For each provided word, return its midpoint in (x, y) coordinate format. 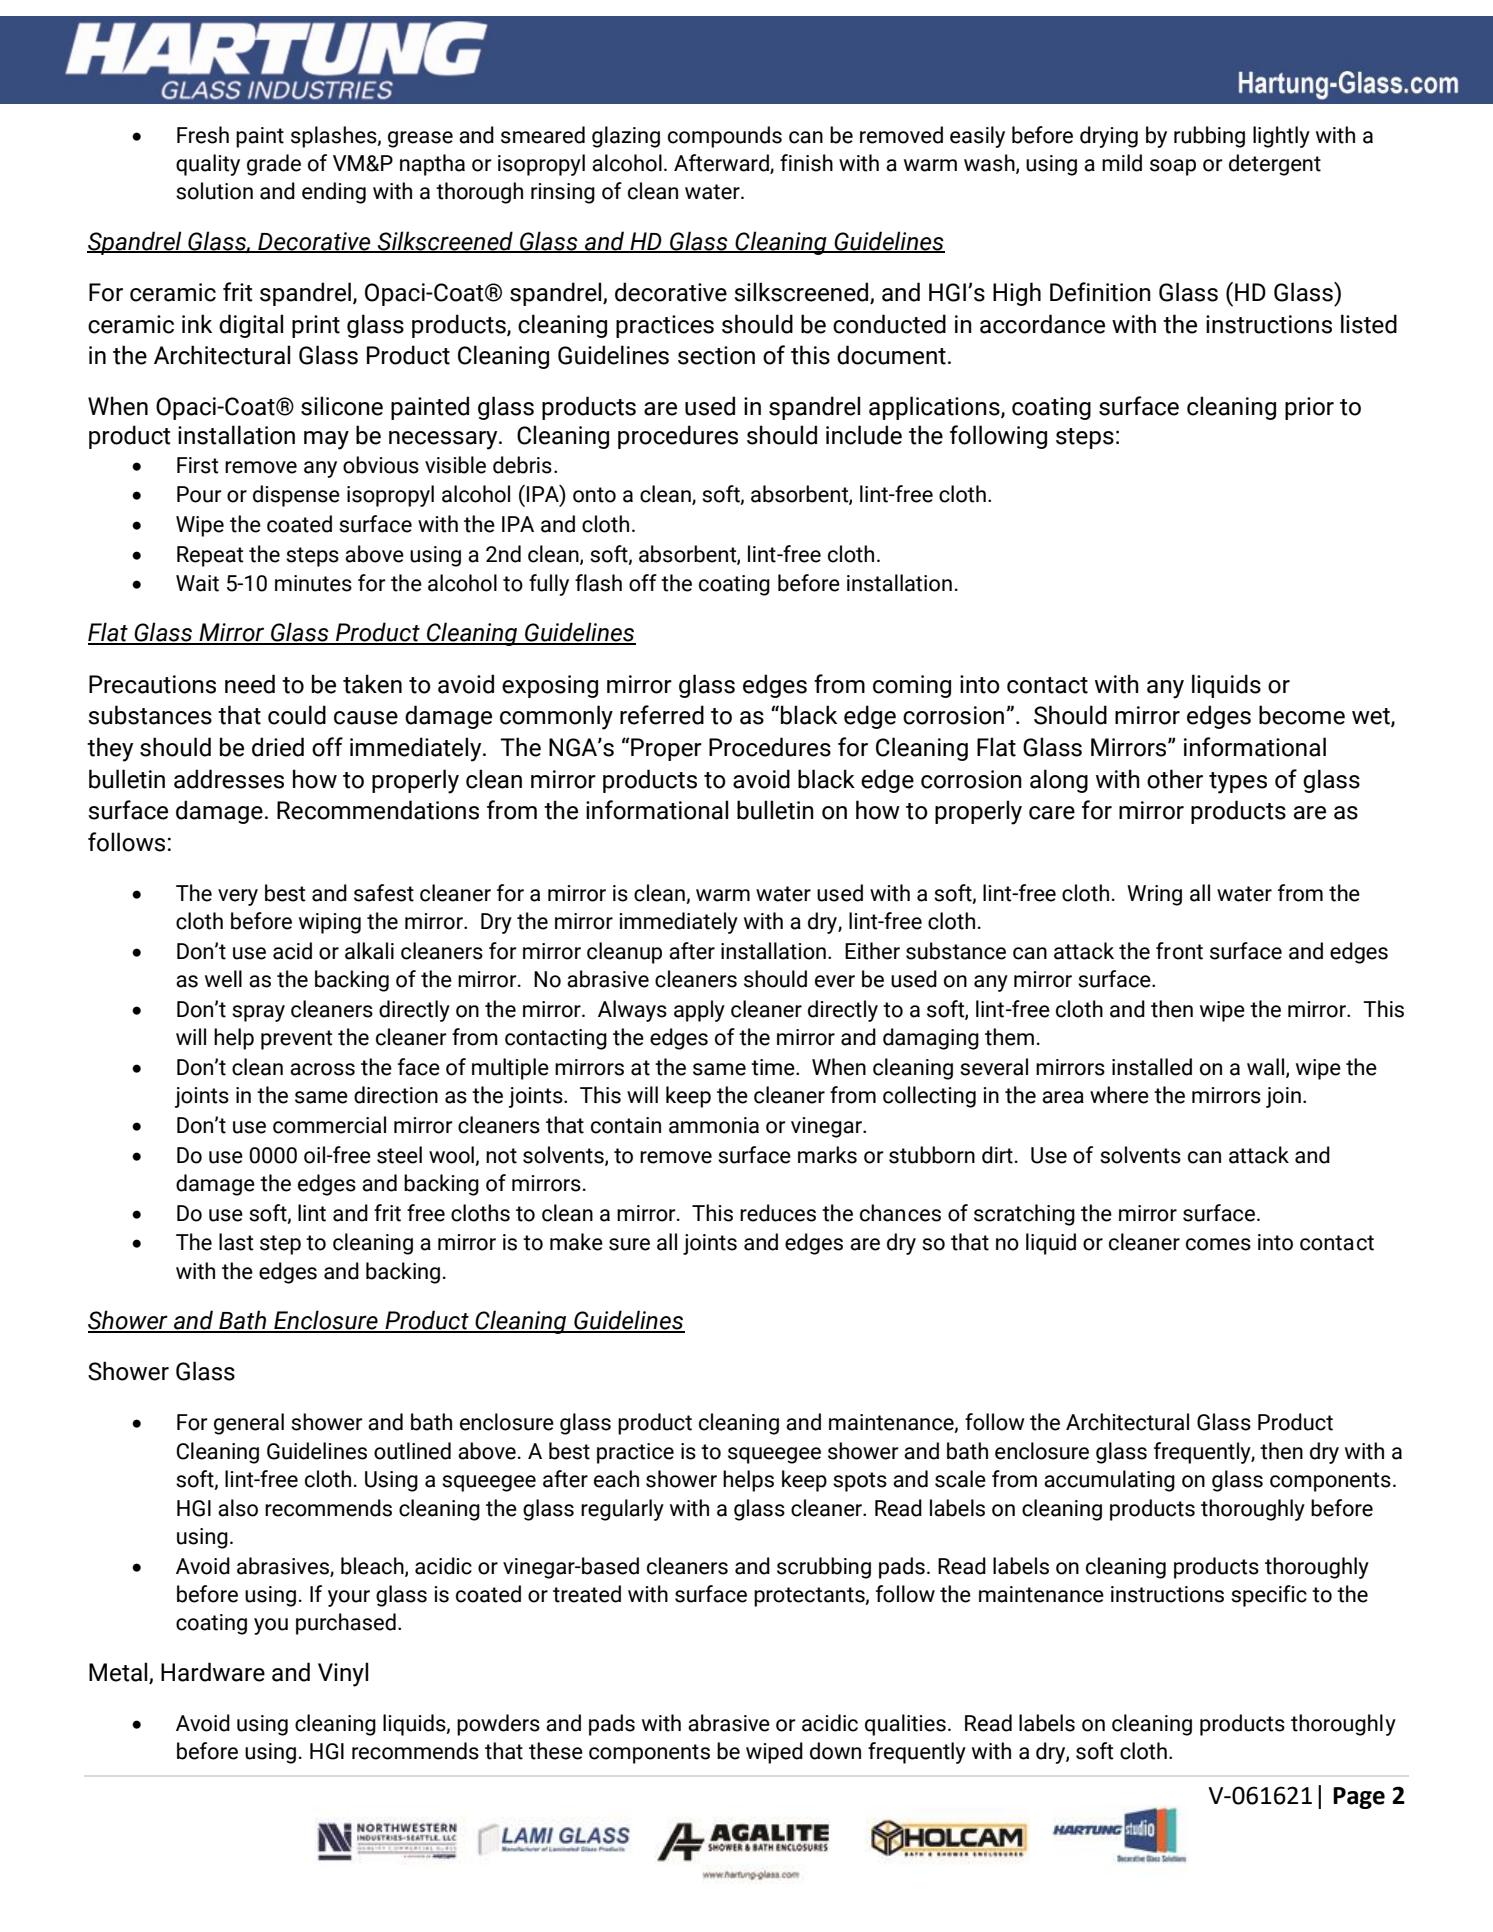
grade (274, 165)
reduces (778, 1213)
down (835, 1751)
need (250, 684)
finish (806, 163)
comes (1218, 1244)
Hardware (213, 1672)
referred (662, 715)
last (236, 1242)
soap (1173, 167)
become (1302, 715)
